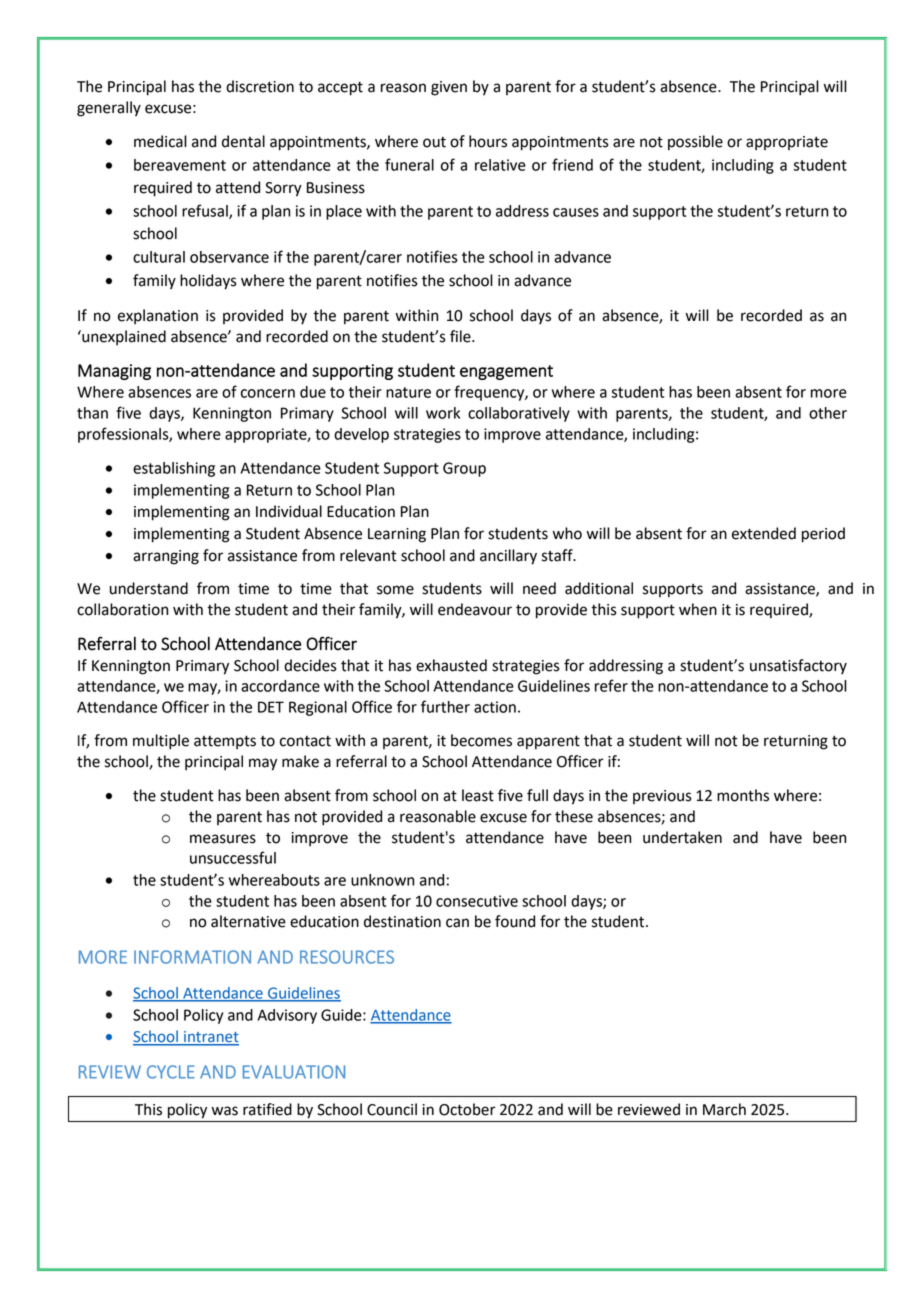 The width and height of the screenshot is (924, 1308). Describe the element at coordinates (724, 1109) in the screenshot. I see `March` at that location.
